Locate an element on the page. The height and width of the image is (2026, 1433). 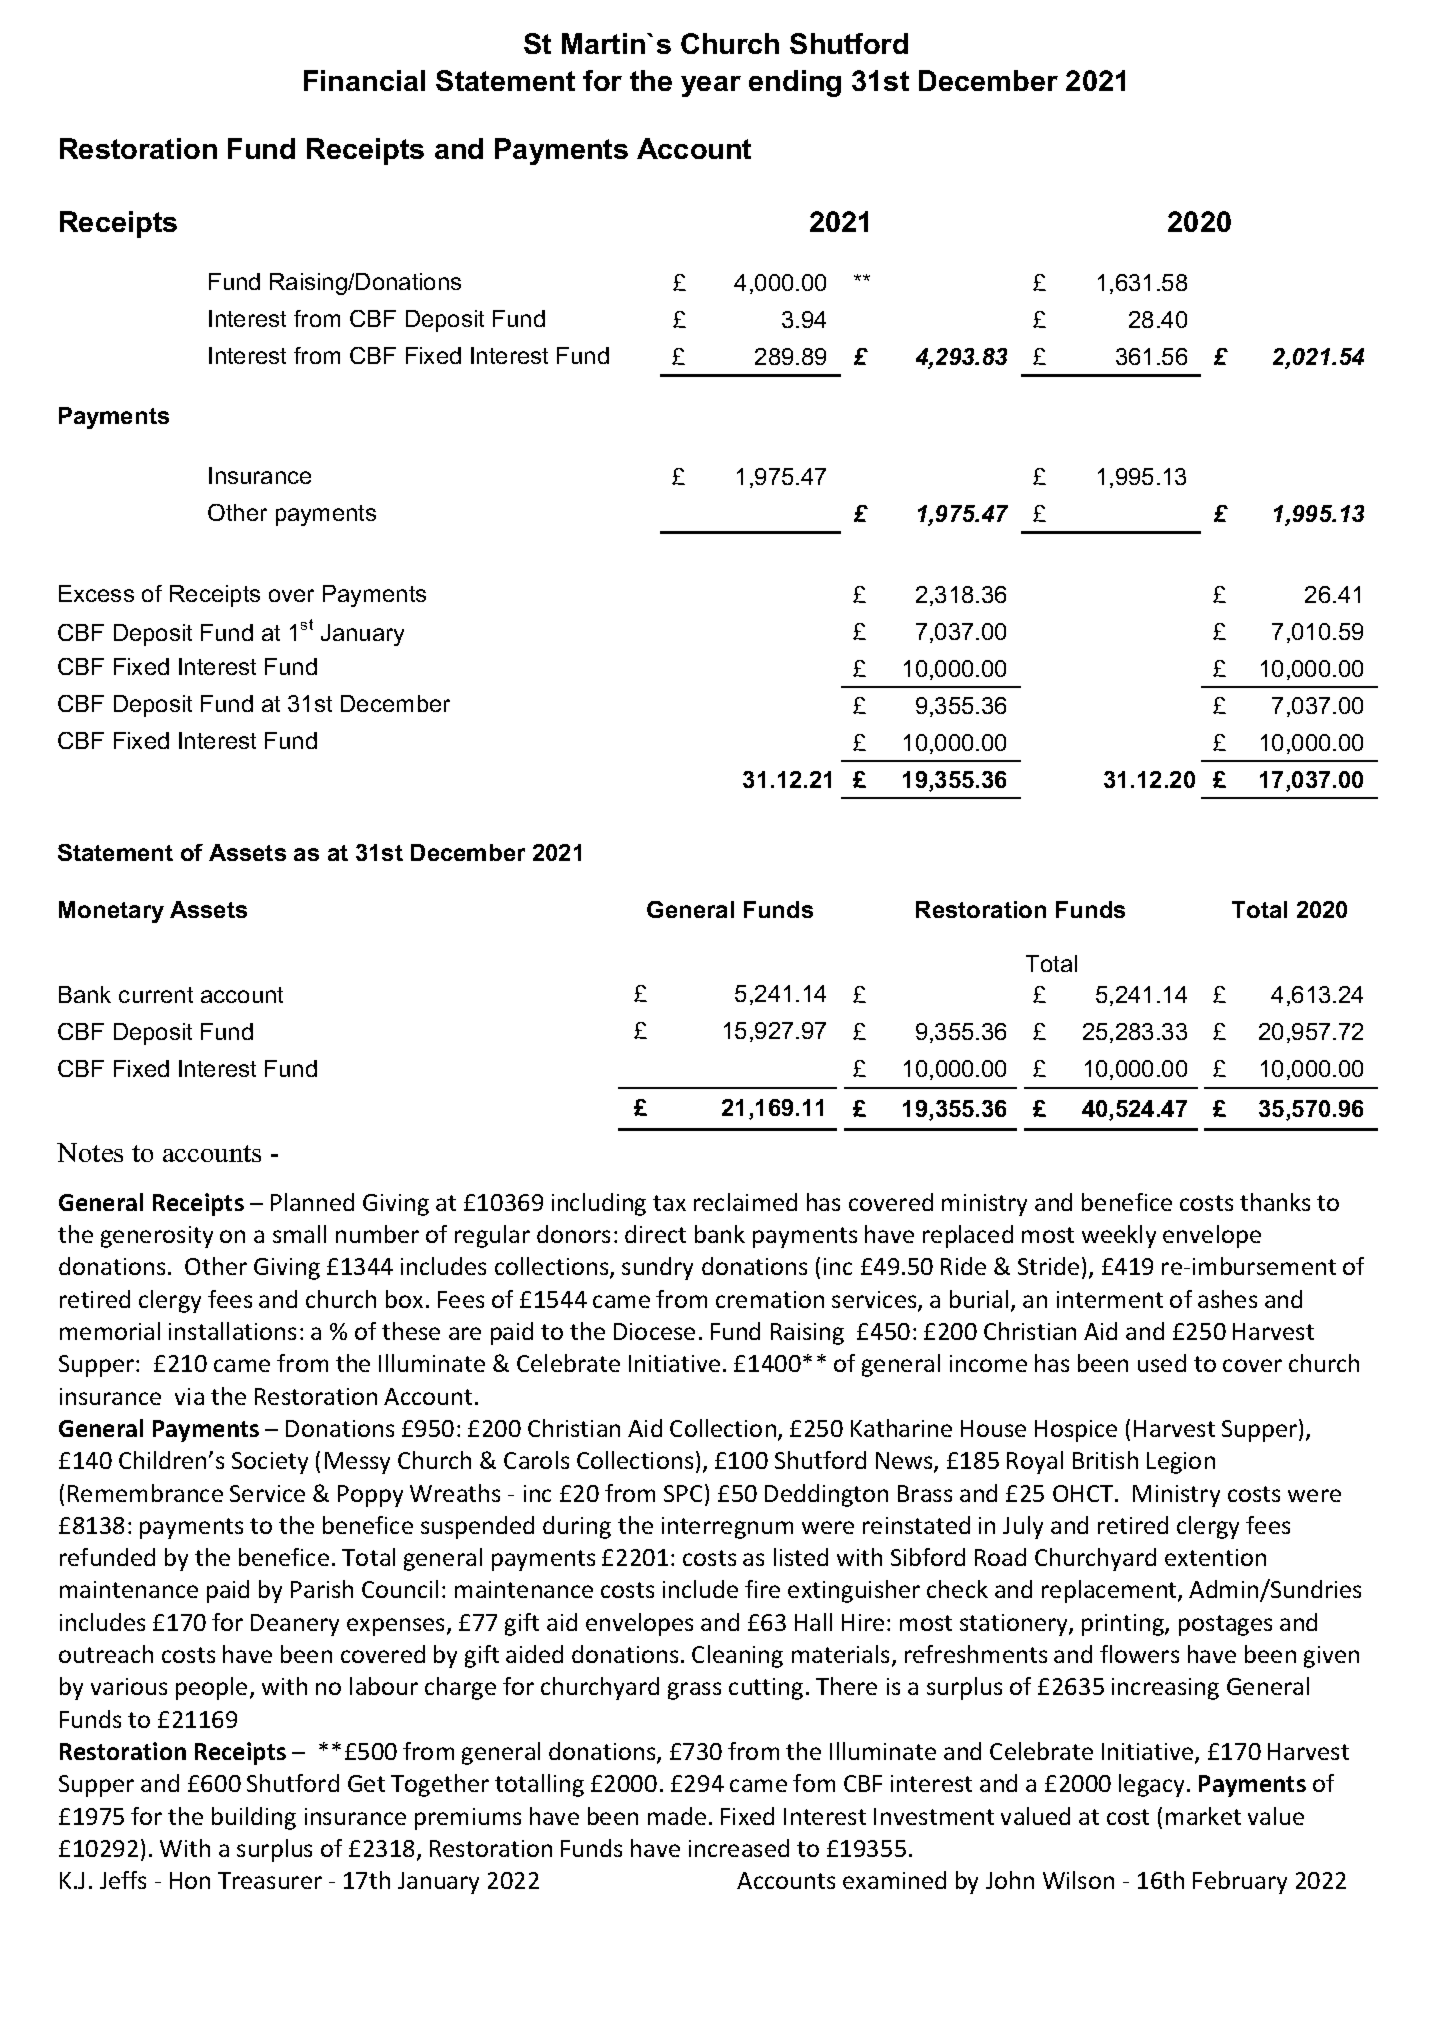
Financial is located at coordinates (364, 80).
